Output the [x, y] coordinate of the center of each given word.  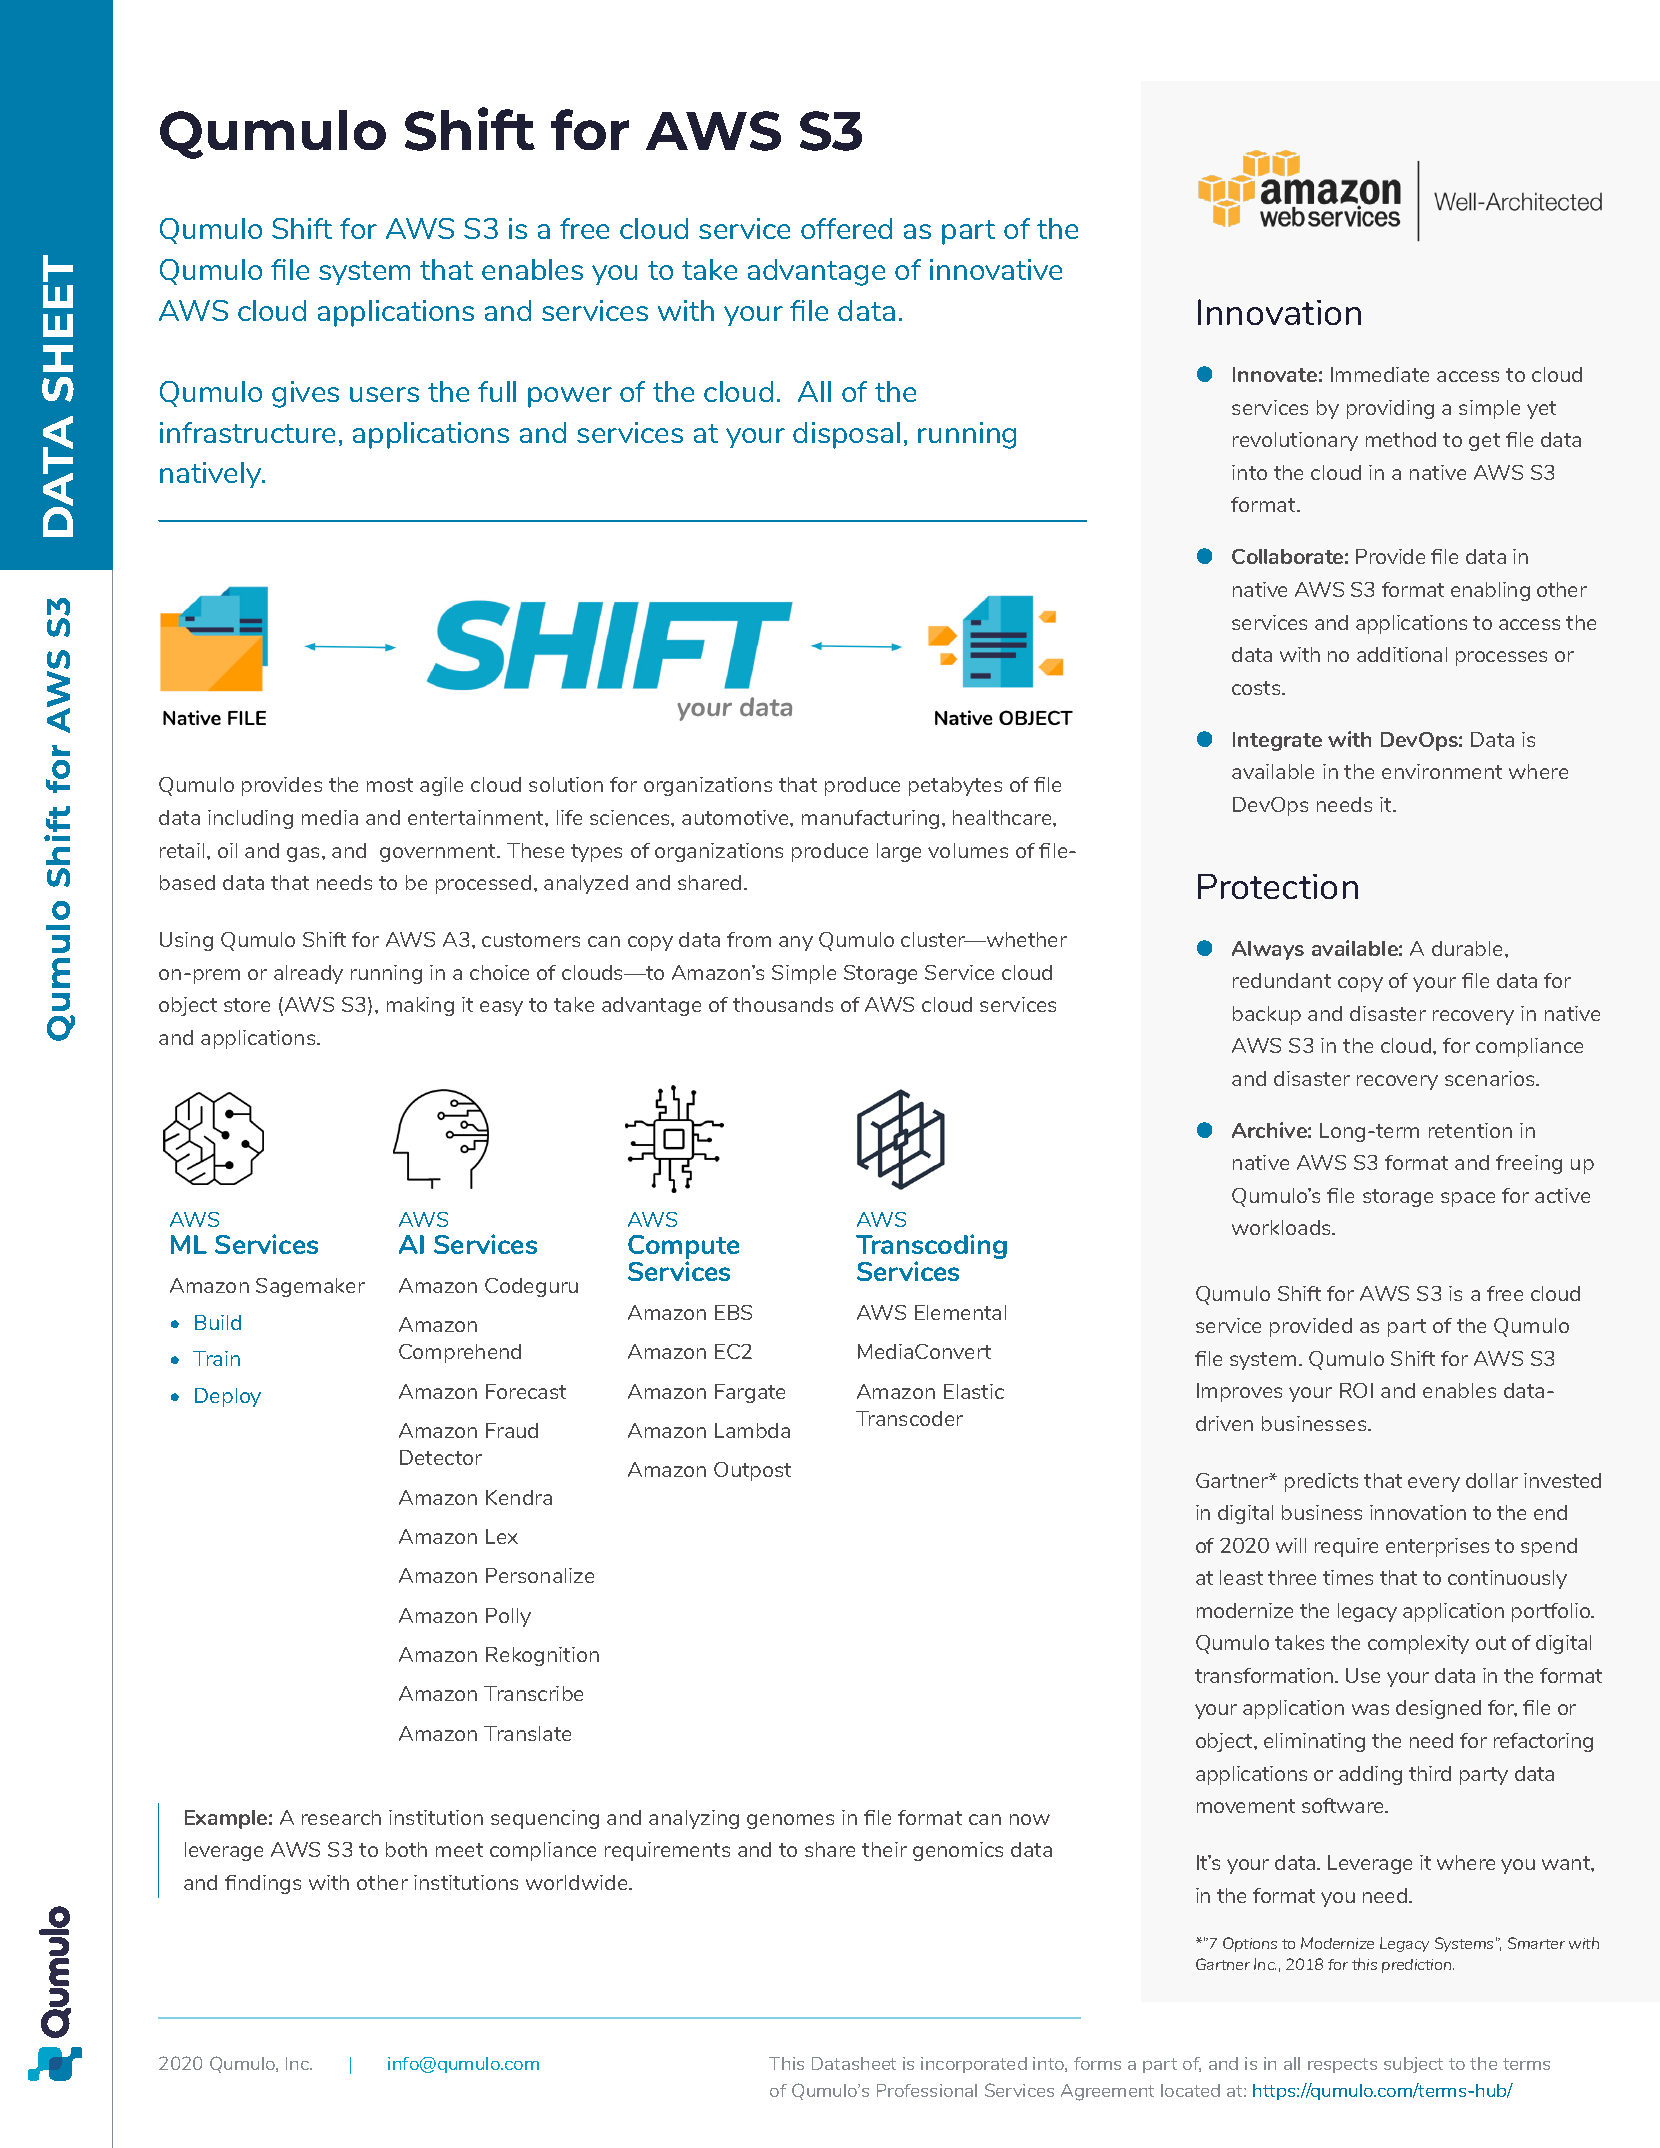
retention [1470, 1130]
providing [1390, 409]
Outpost [752, 1471]
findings [263, 1884]
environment [1442, 771]
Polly [508, 1617]
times [1348, 1577]
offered [846, 228]
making [420, 1006]
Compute [683, 1248]
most [390, 785]
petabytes [955, 786]
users [384, 394]
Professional [927, 2090]
